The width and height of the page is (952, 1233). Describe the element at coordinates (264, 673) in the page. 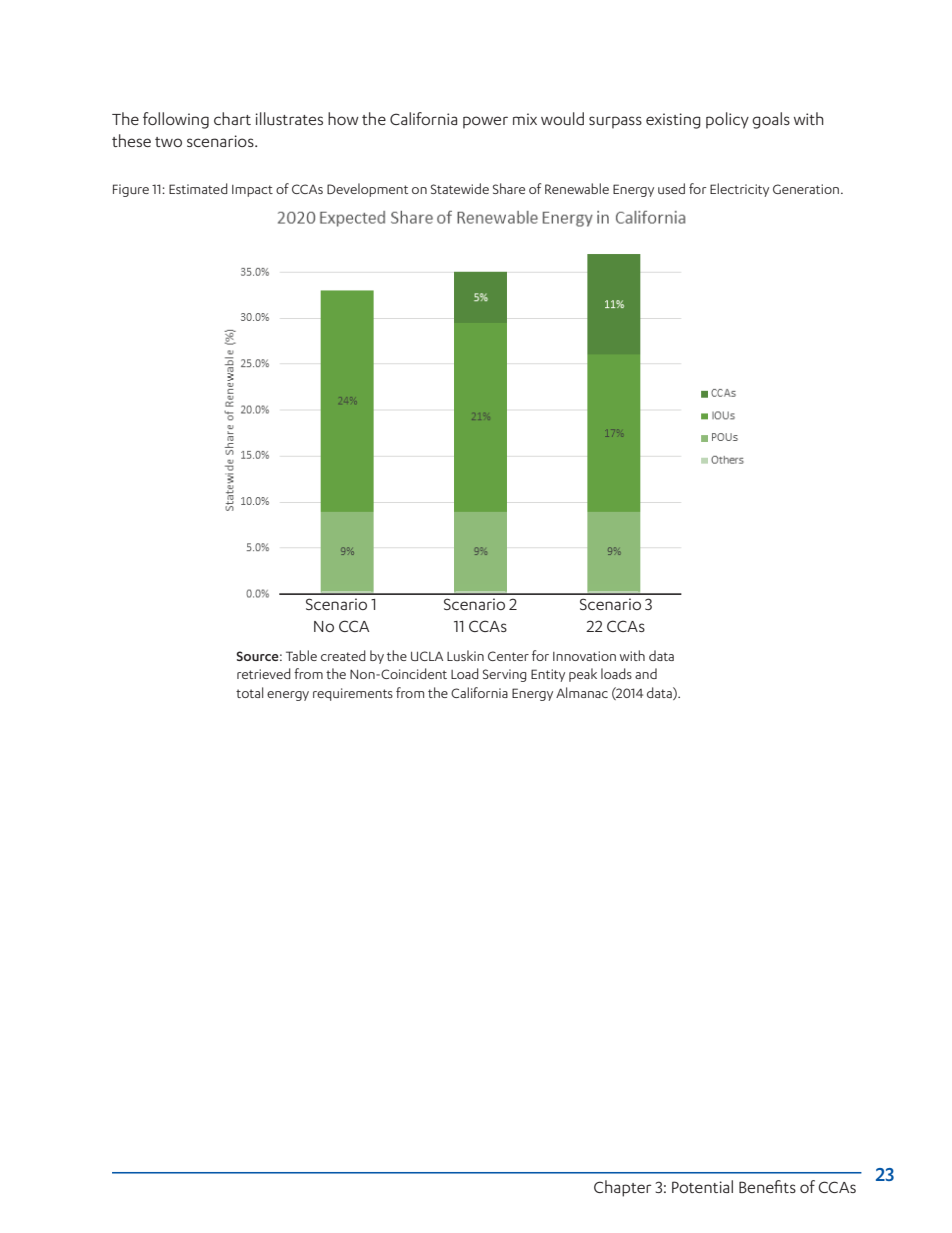

I see `retrieved` at that location.
